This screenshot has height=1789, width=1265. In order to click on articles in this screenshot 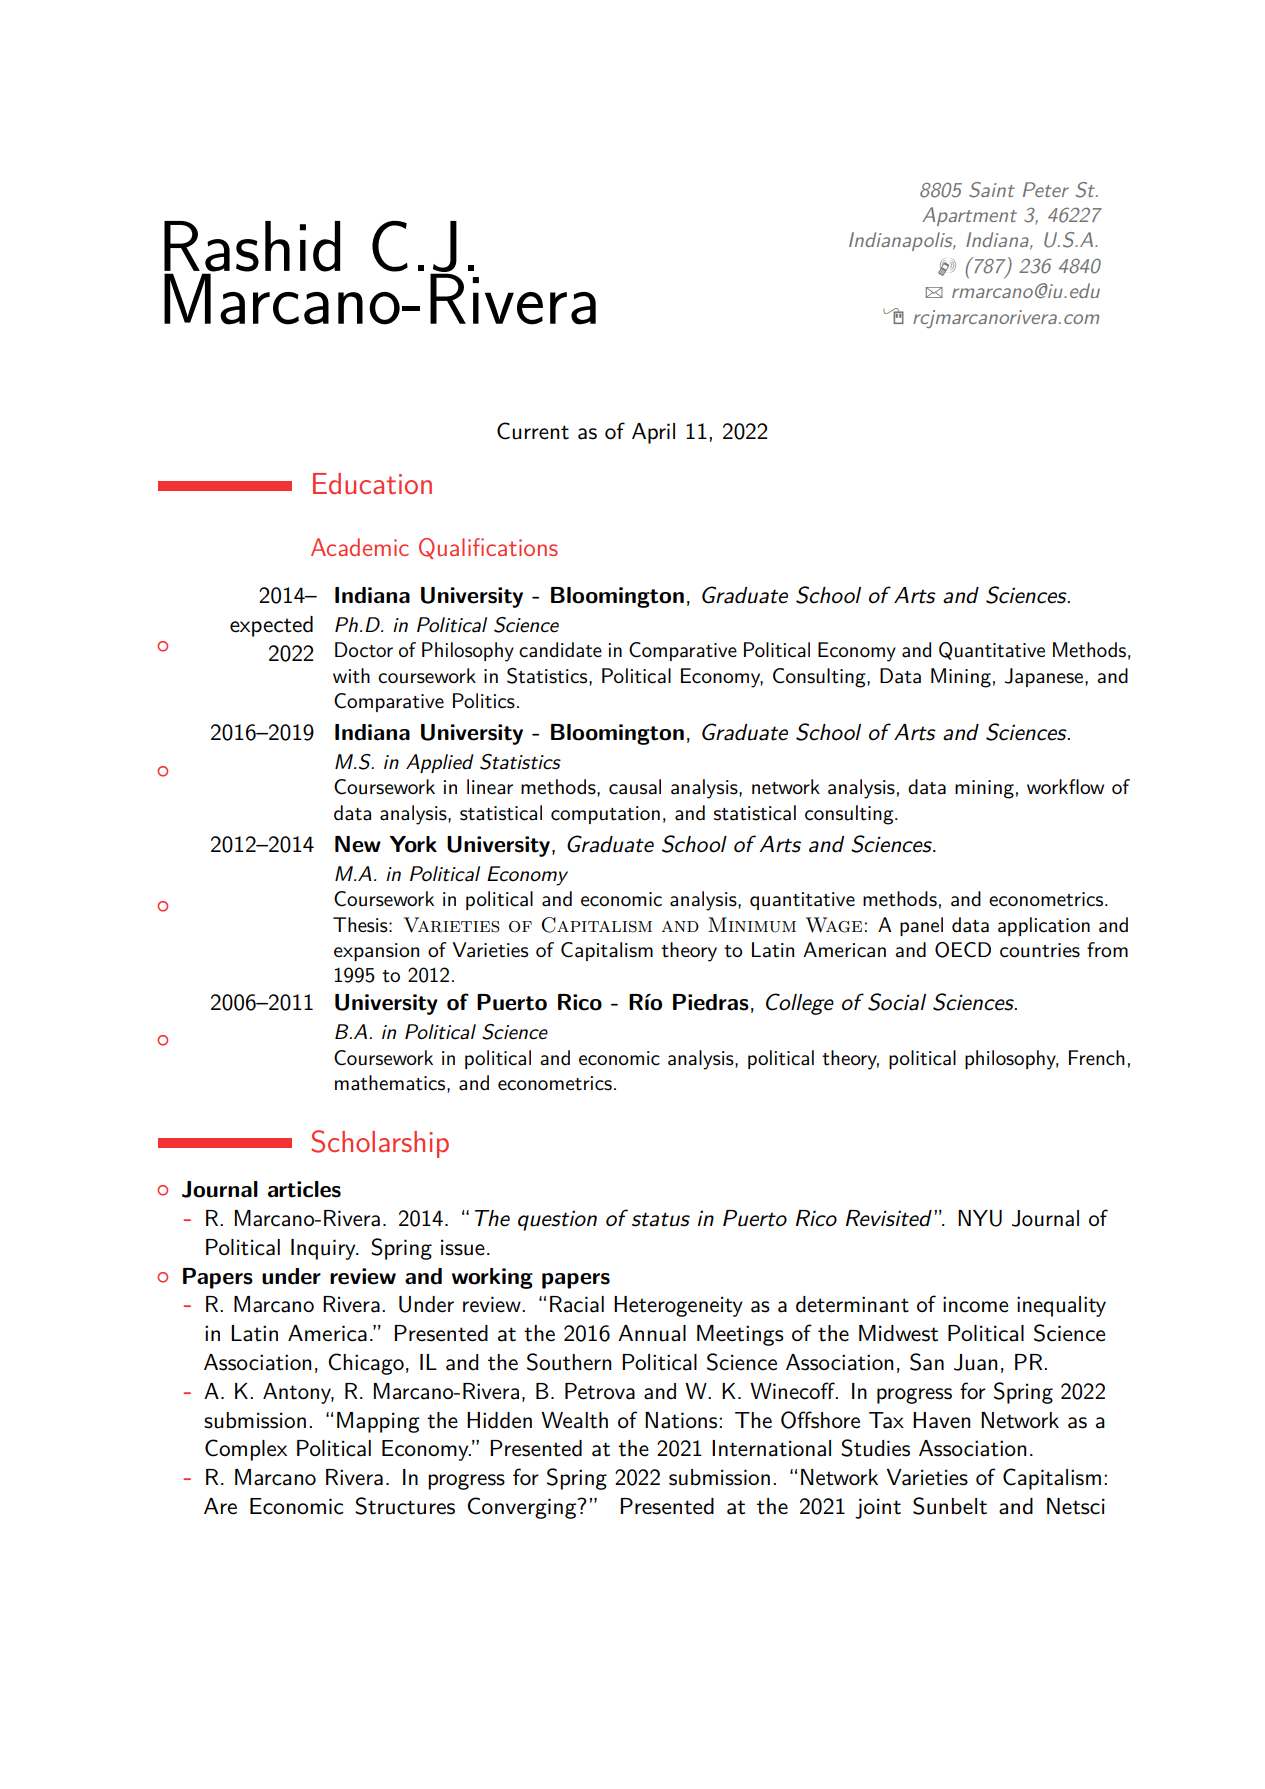, I will do `click(304, 1189)`.
